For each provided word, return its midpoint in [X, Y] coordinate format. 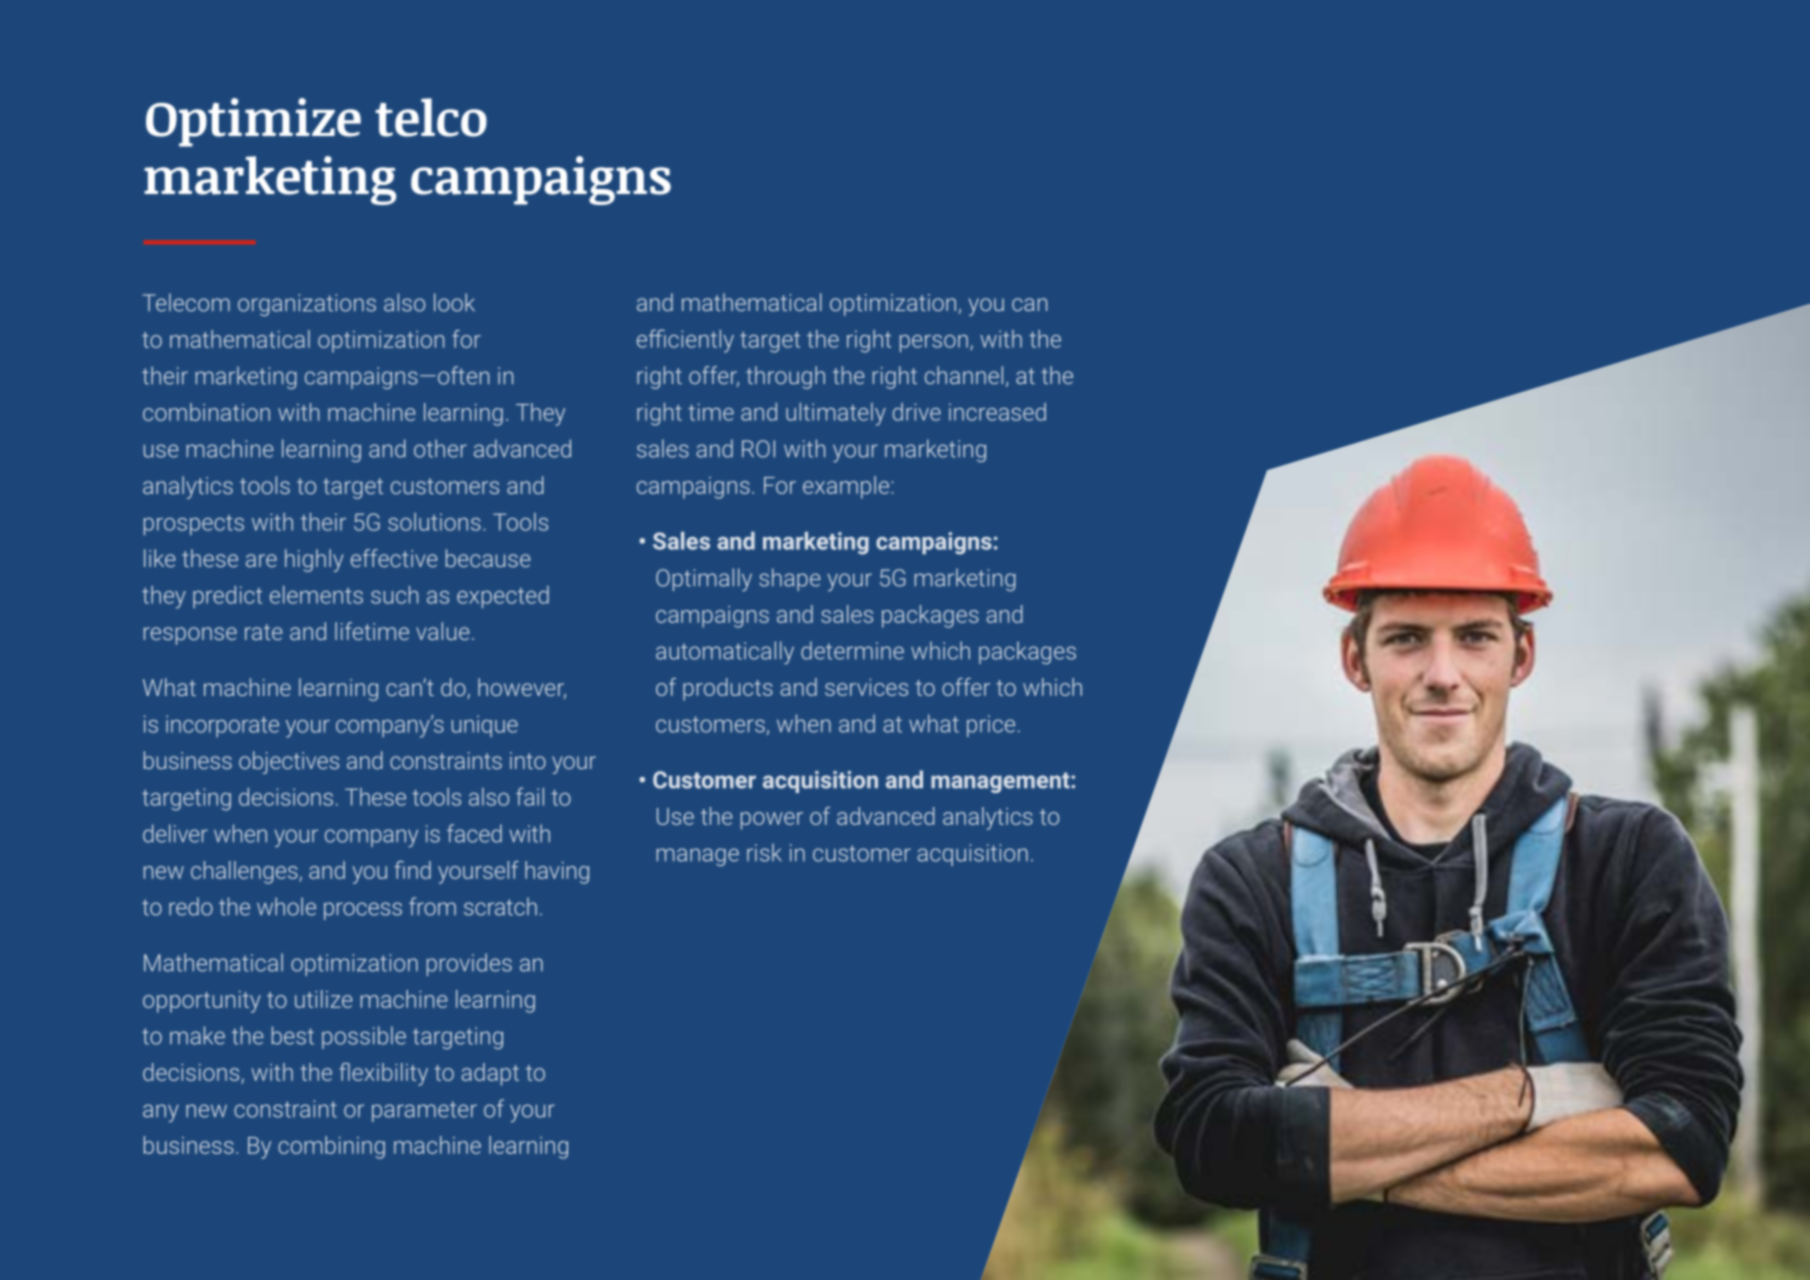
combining [331, 1147]
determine [852, 650]
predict [227, 597]
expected [503, 597]
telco [431, 117]
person [934, 344]
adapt [490, 1074]
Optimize [253, 122]
